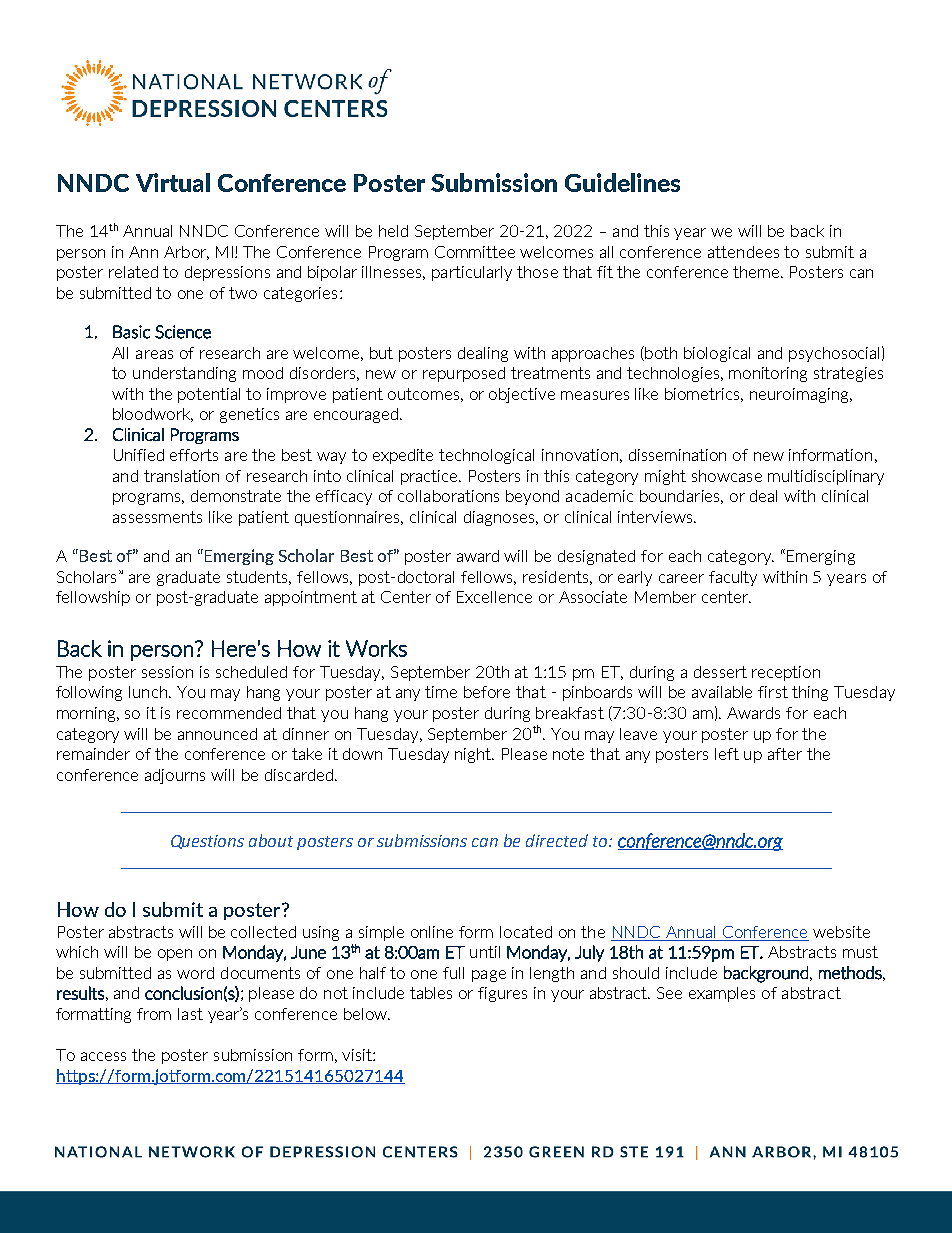 This document has height=1233, width=952. What do you see at coordinates (785, 754) in the document?
I see `after` at bounding box center [785, 754].
